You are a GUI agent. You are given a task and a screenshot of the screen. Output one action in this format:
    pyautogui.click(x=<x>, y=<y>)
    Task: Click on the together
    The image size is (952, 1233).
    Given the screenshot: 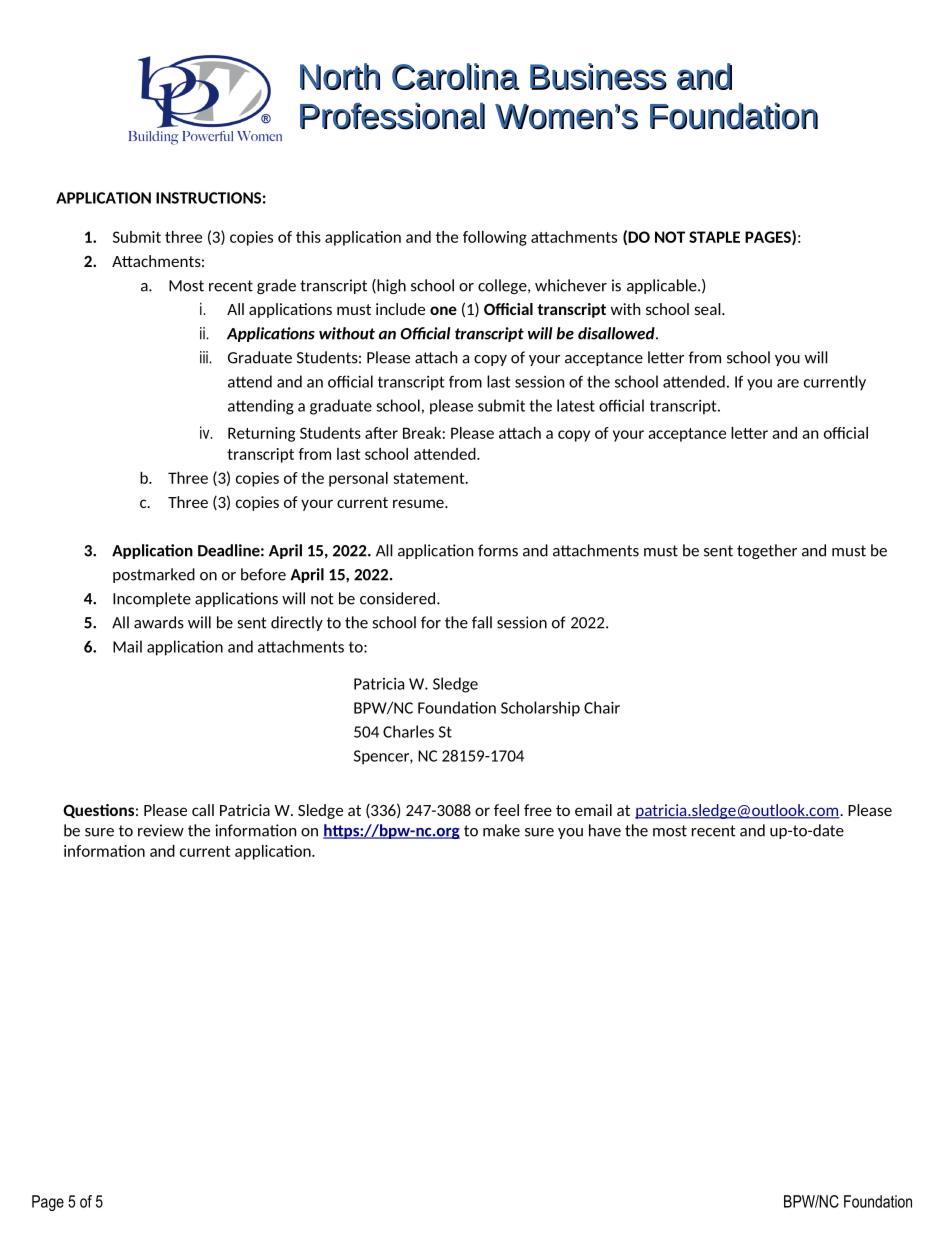 What is the action you would take?
    pyautogui.click(x=767, y=551)
